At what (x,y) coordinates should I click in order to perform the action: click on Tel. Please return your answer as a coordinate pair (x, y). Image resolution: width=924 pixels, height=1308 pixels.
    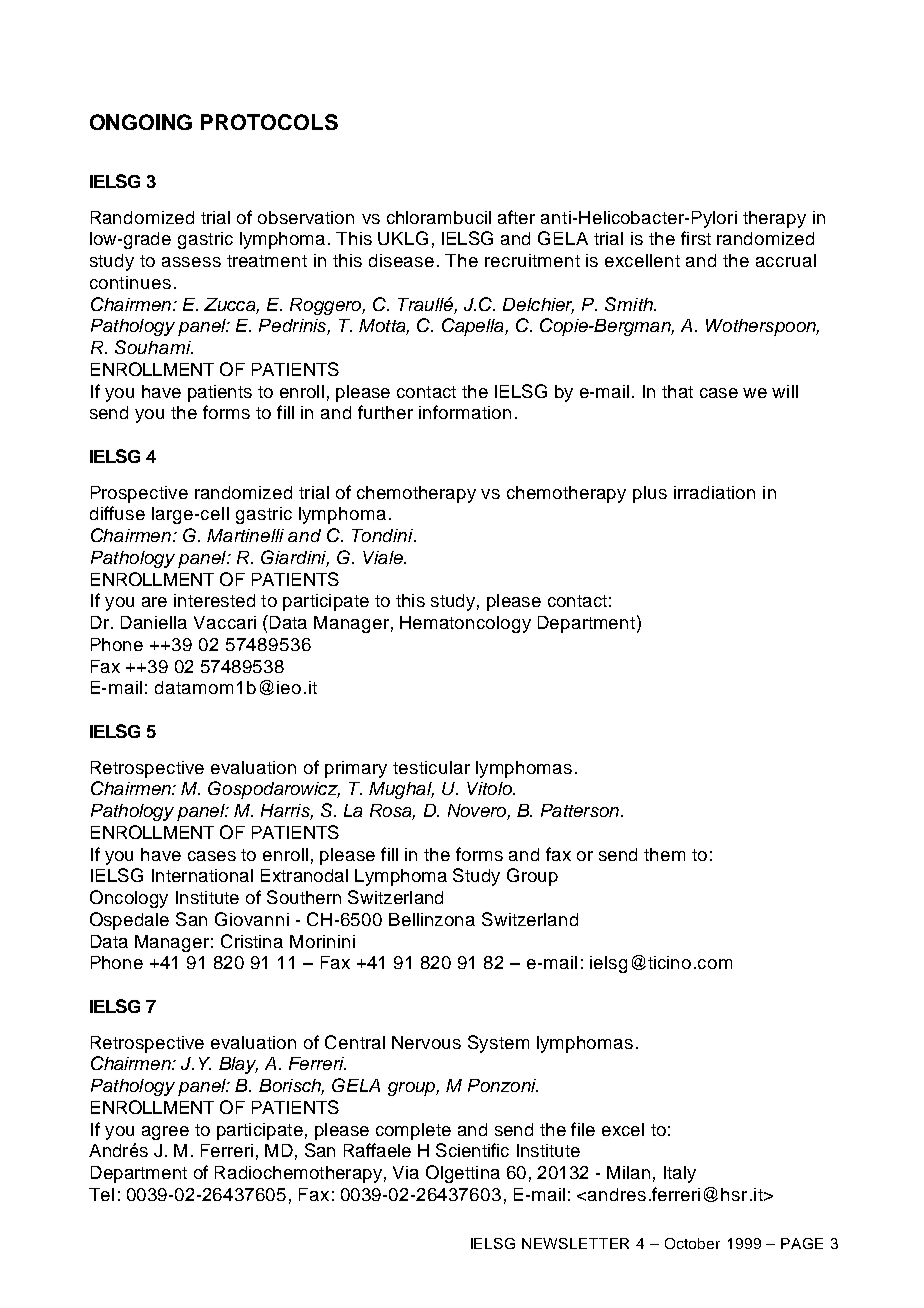
    Looking at the image, I should click on (101, 1194).
